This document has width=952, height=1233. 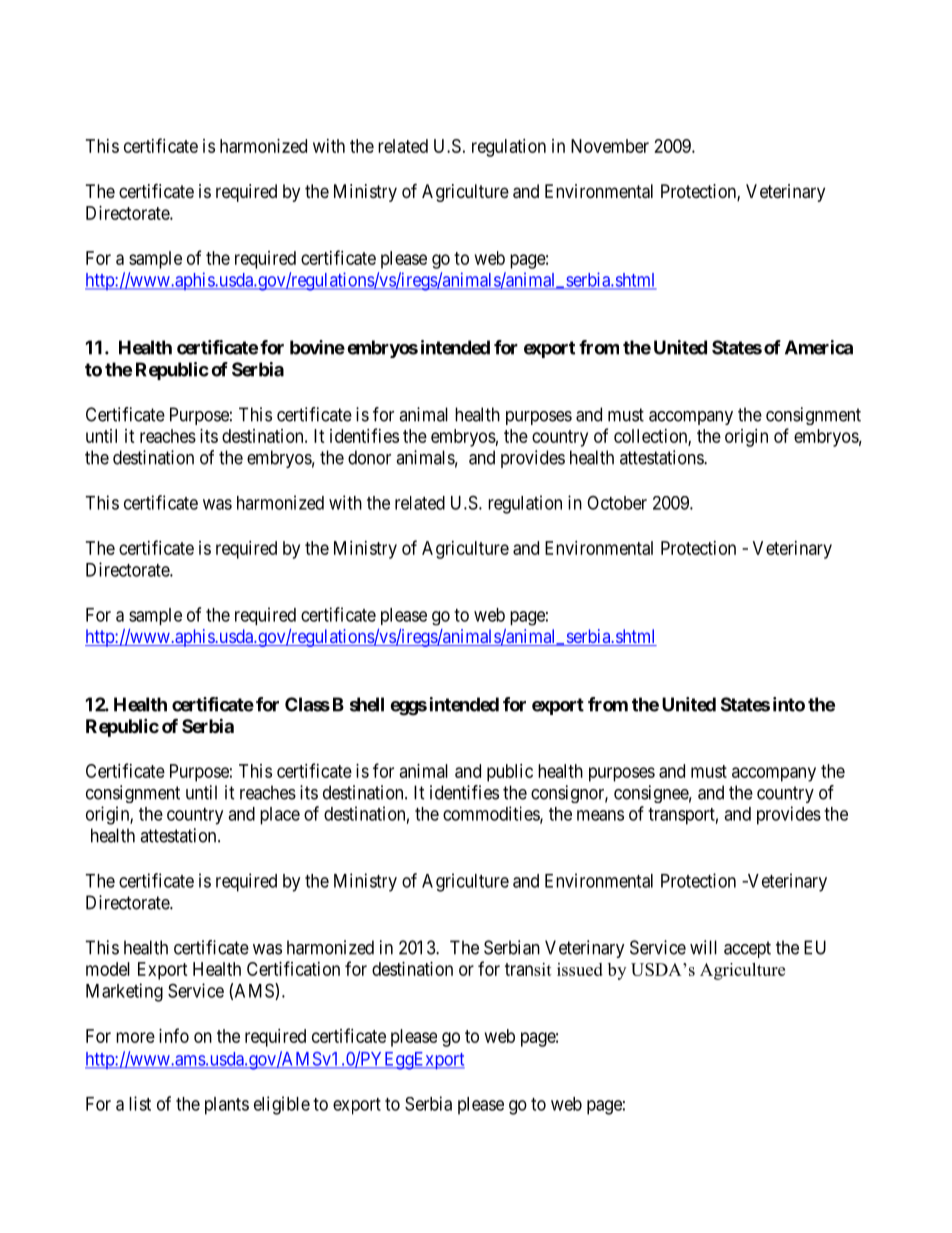 What do you see at coordinates (108, 969) in the document?
I see `model` at bounding box center [108, 969].
